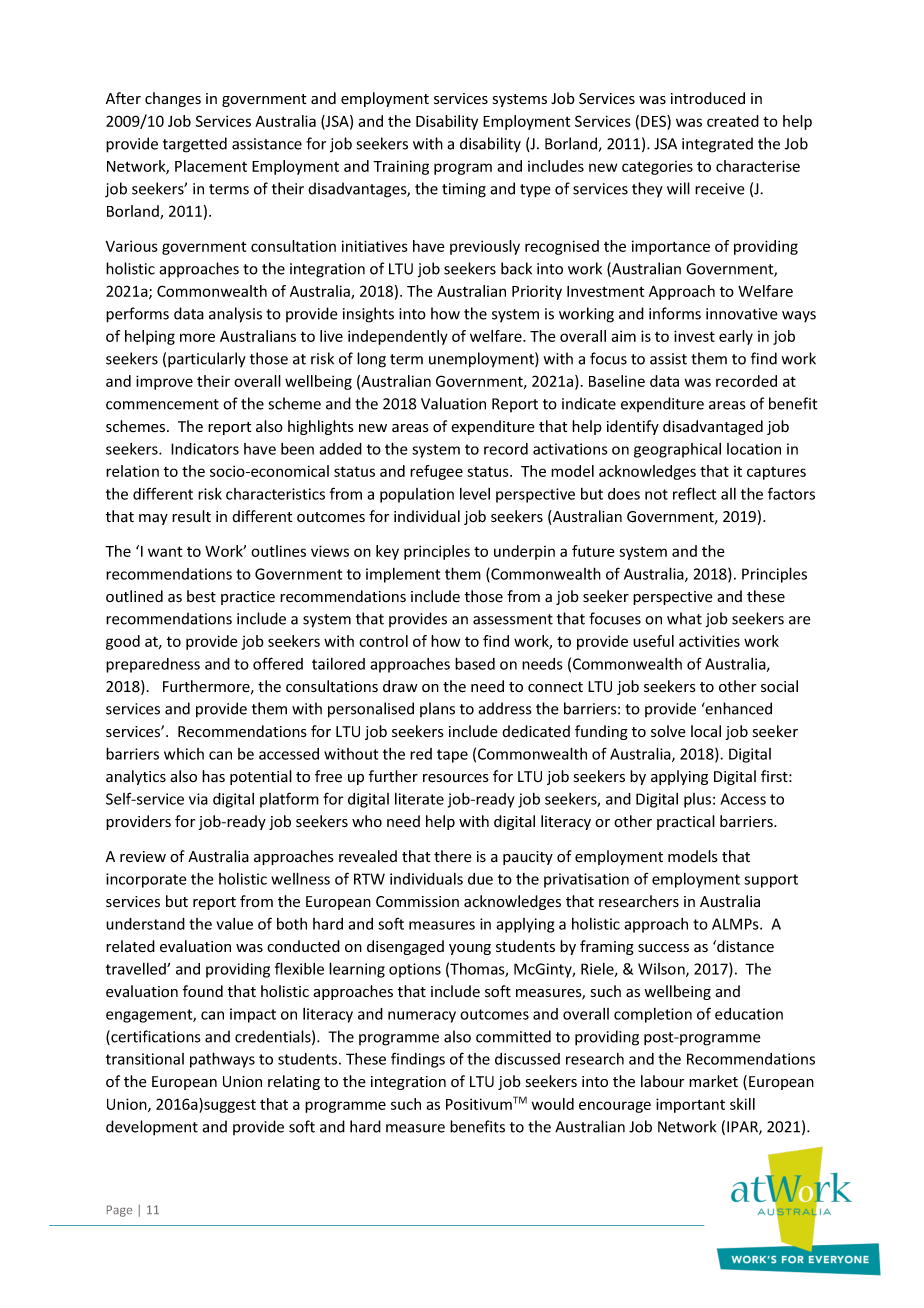 The image size is (924, 1308). I want to click on activities, so click(709, 641).
